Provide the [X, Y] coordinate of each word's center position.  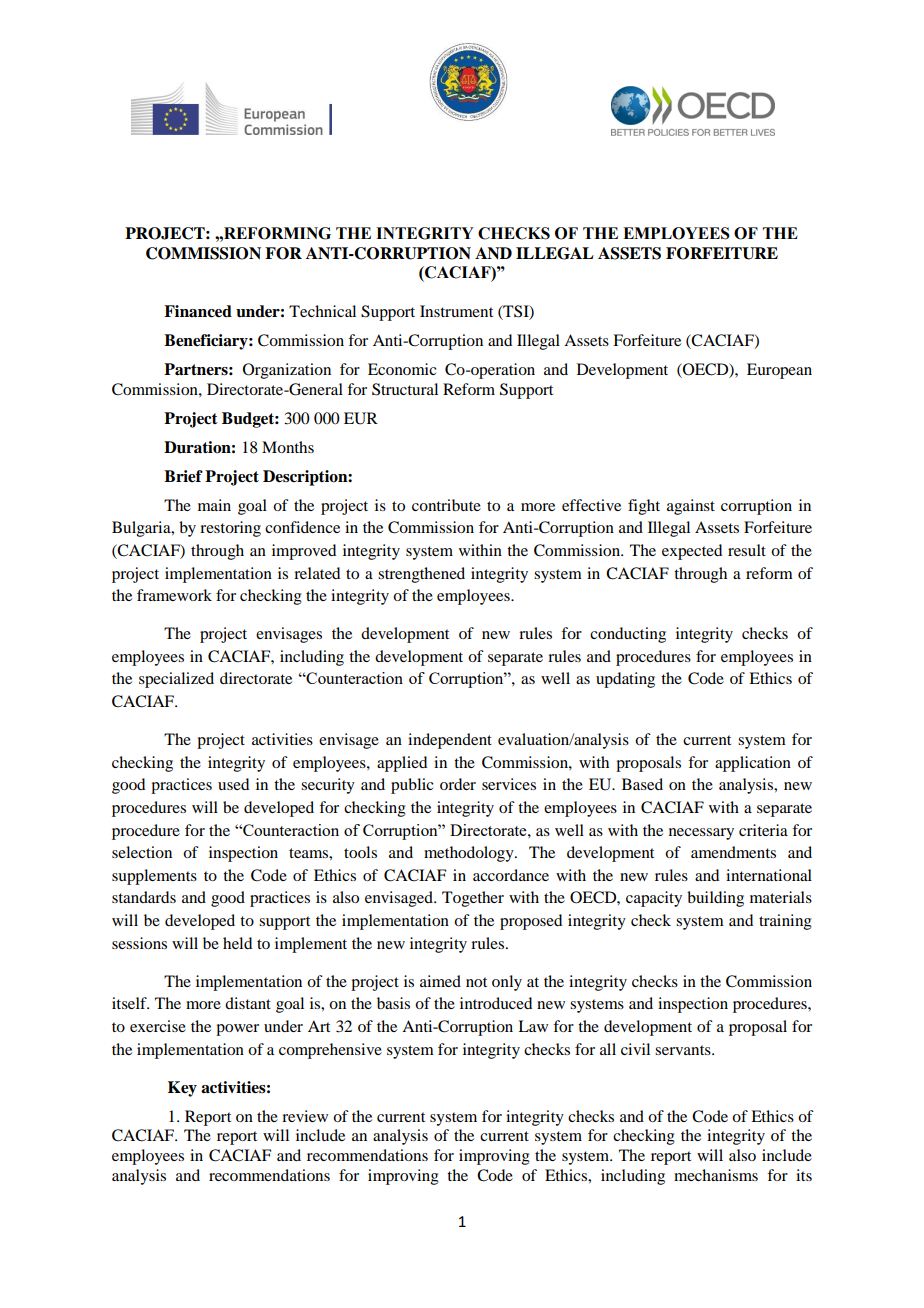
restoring [230, 529]
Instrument [456, 311]
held [237, 943]
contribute [446, 505]
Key [182, 1089]
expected [692, 552]
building [715, 899]
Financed [198, 311]
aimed [440, 981]
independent [450, 741]
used [233, 784]
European [779, 371]
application [753, 764]
